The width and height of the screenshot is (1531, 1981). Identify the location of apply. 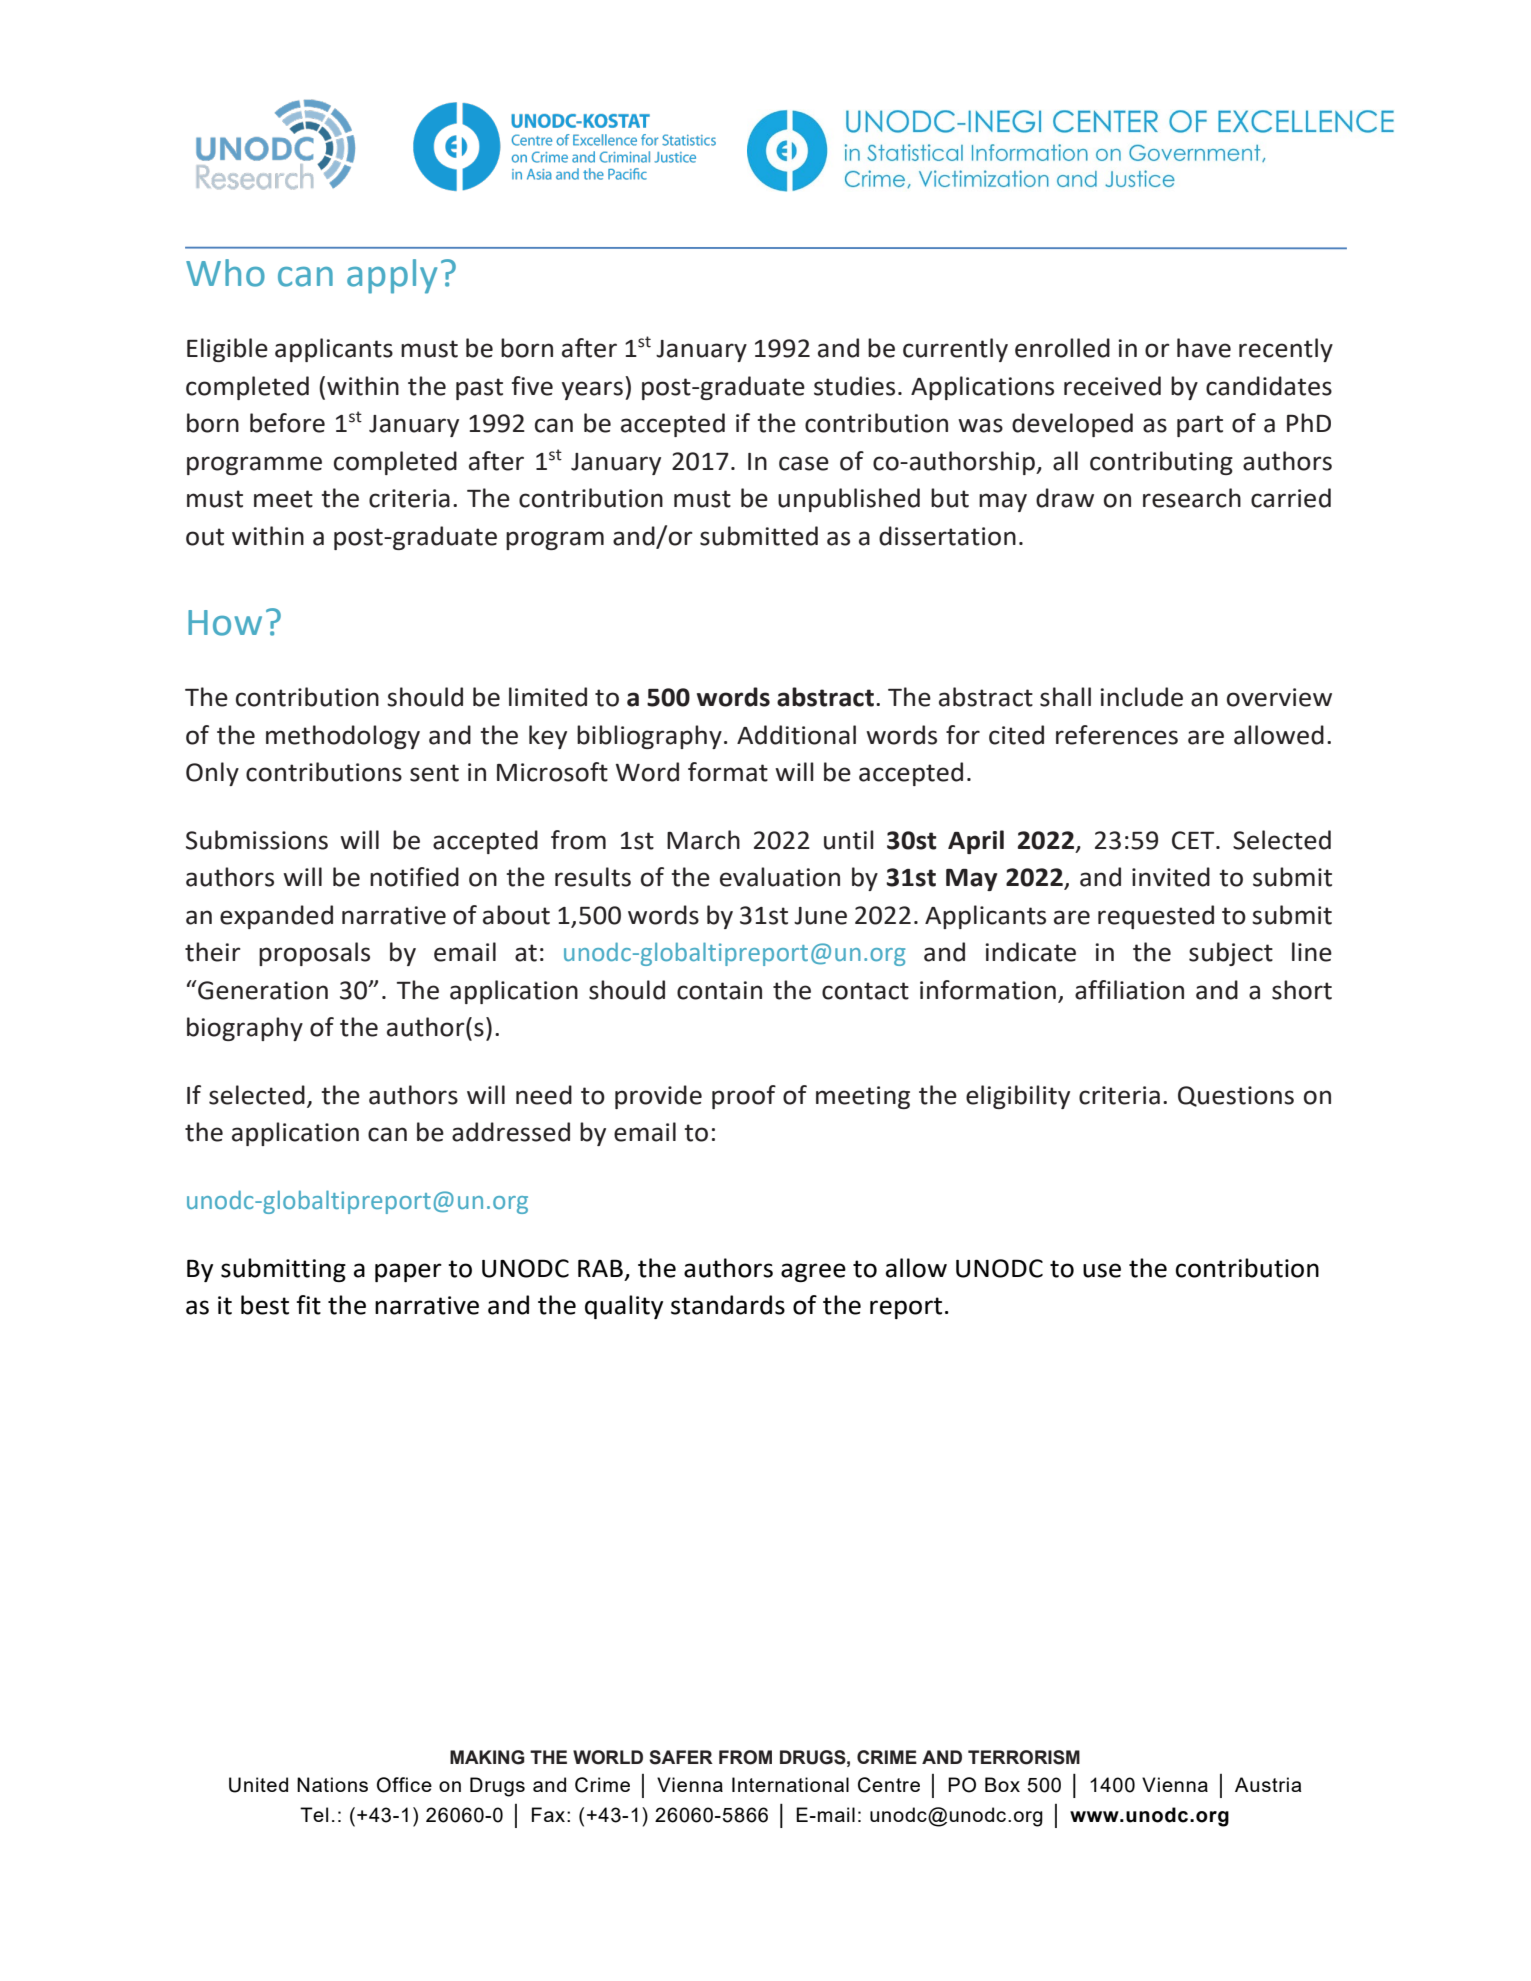
(392, 276).
